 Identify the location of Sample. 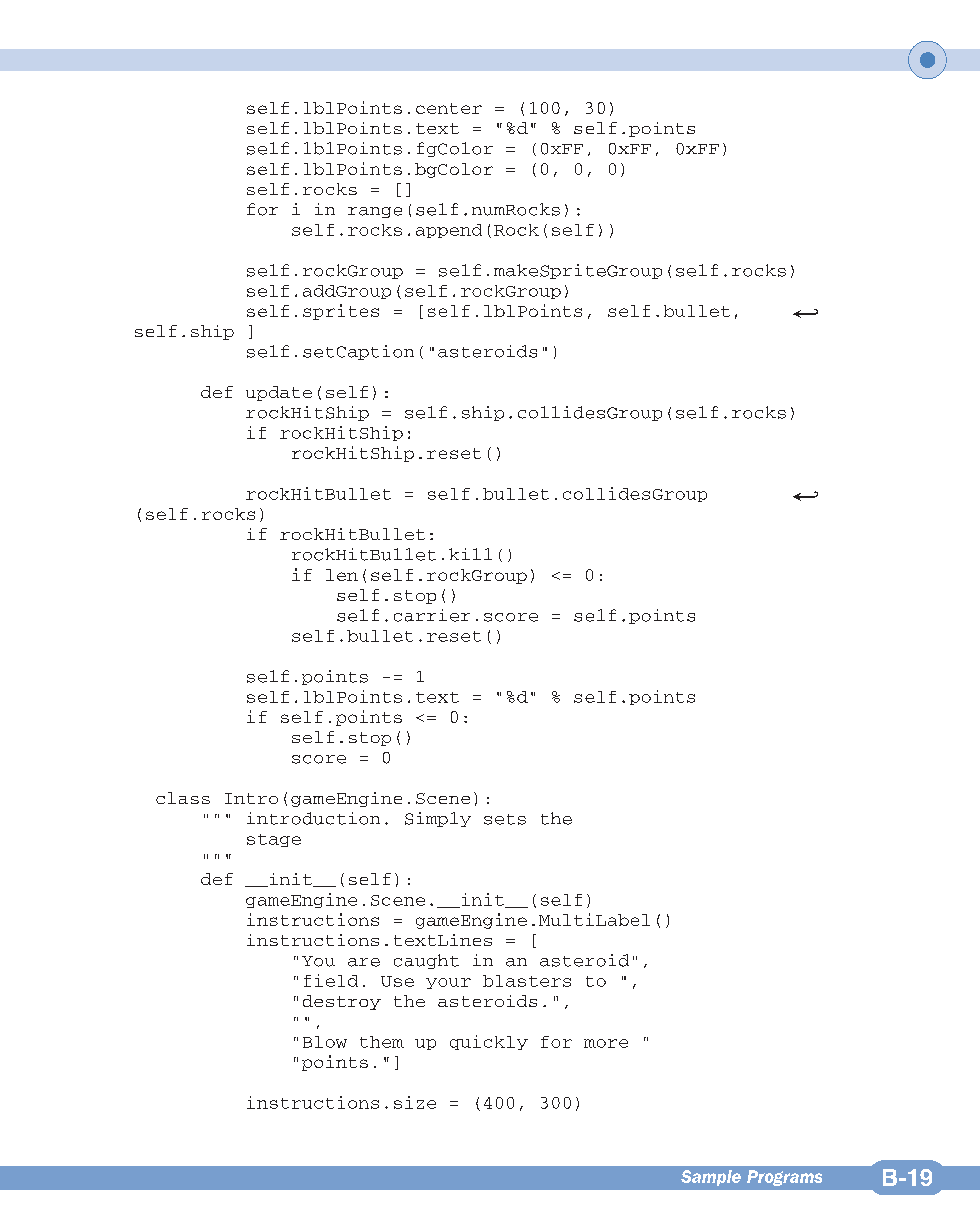
(711, 1178).
